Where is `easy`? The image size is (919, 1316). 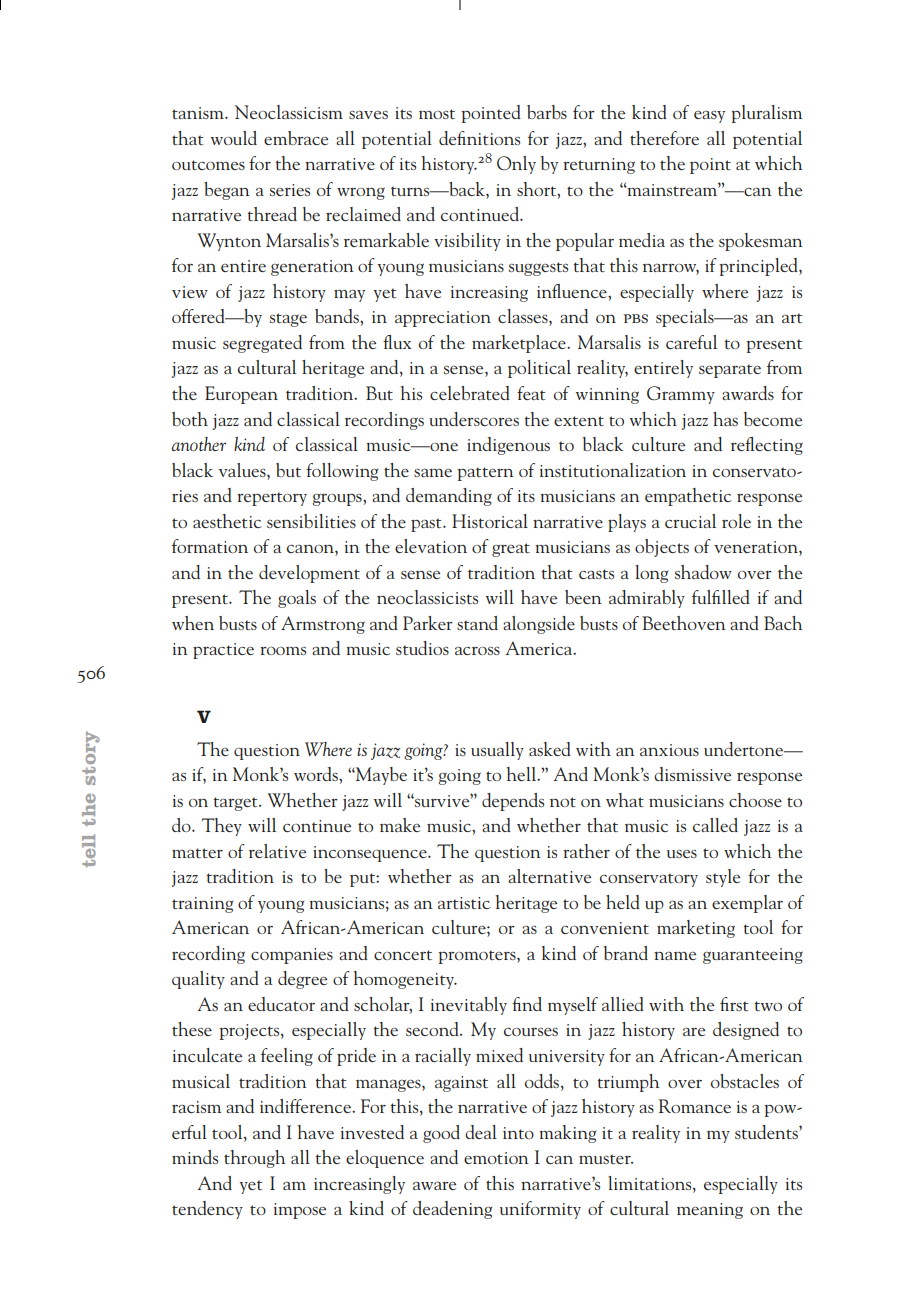 easy is located at coordinates (709, 117).
